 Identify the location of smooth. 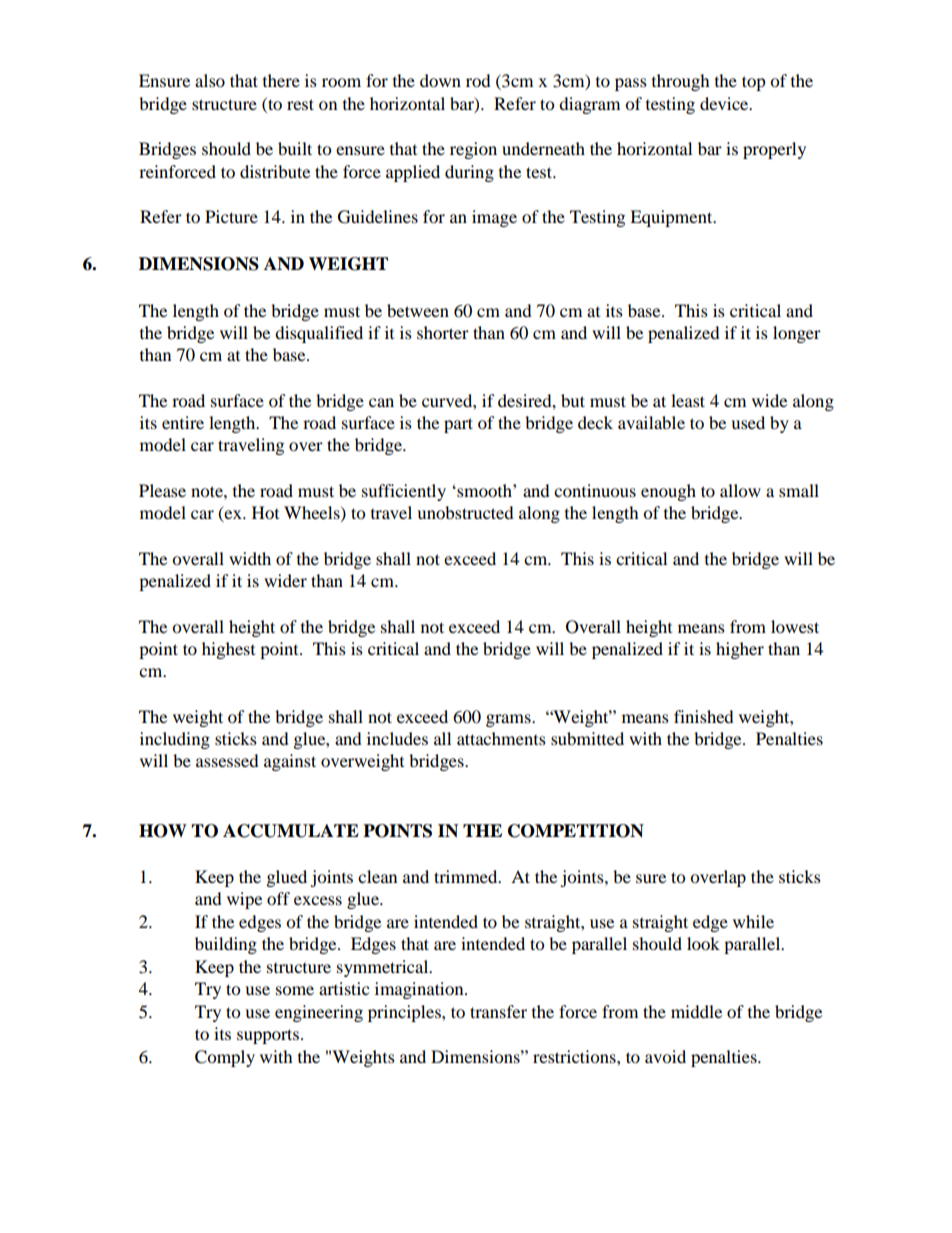
(484, 490).
